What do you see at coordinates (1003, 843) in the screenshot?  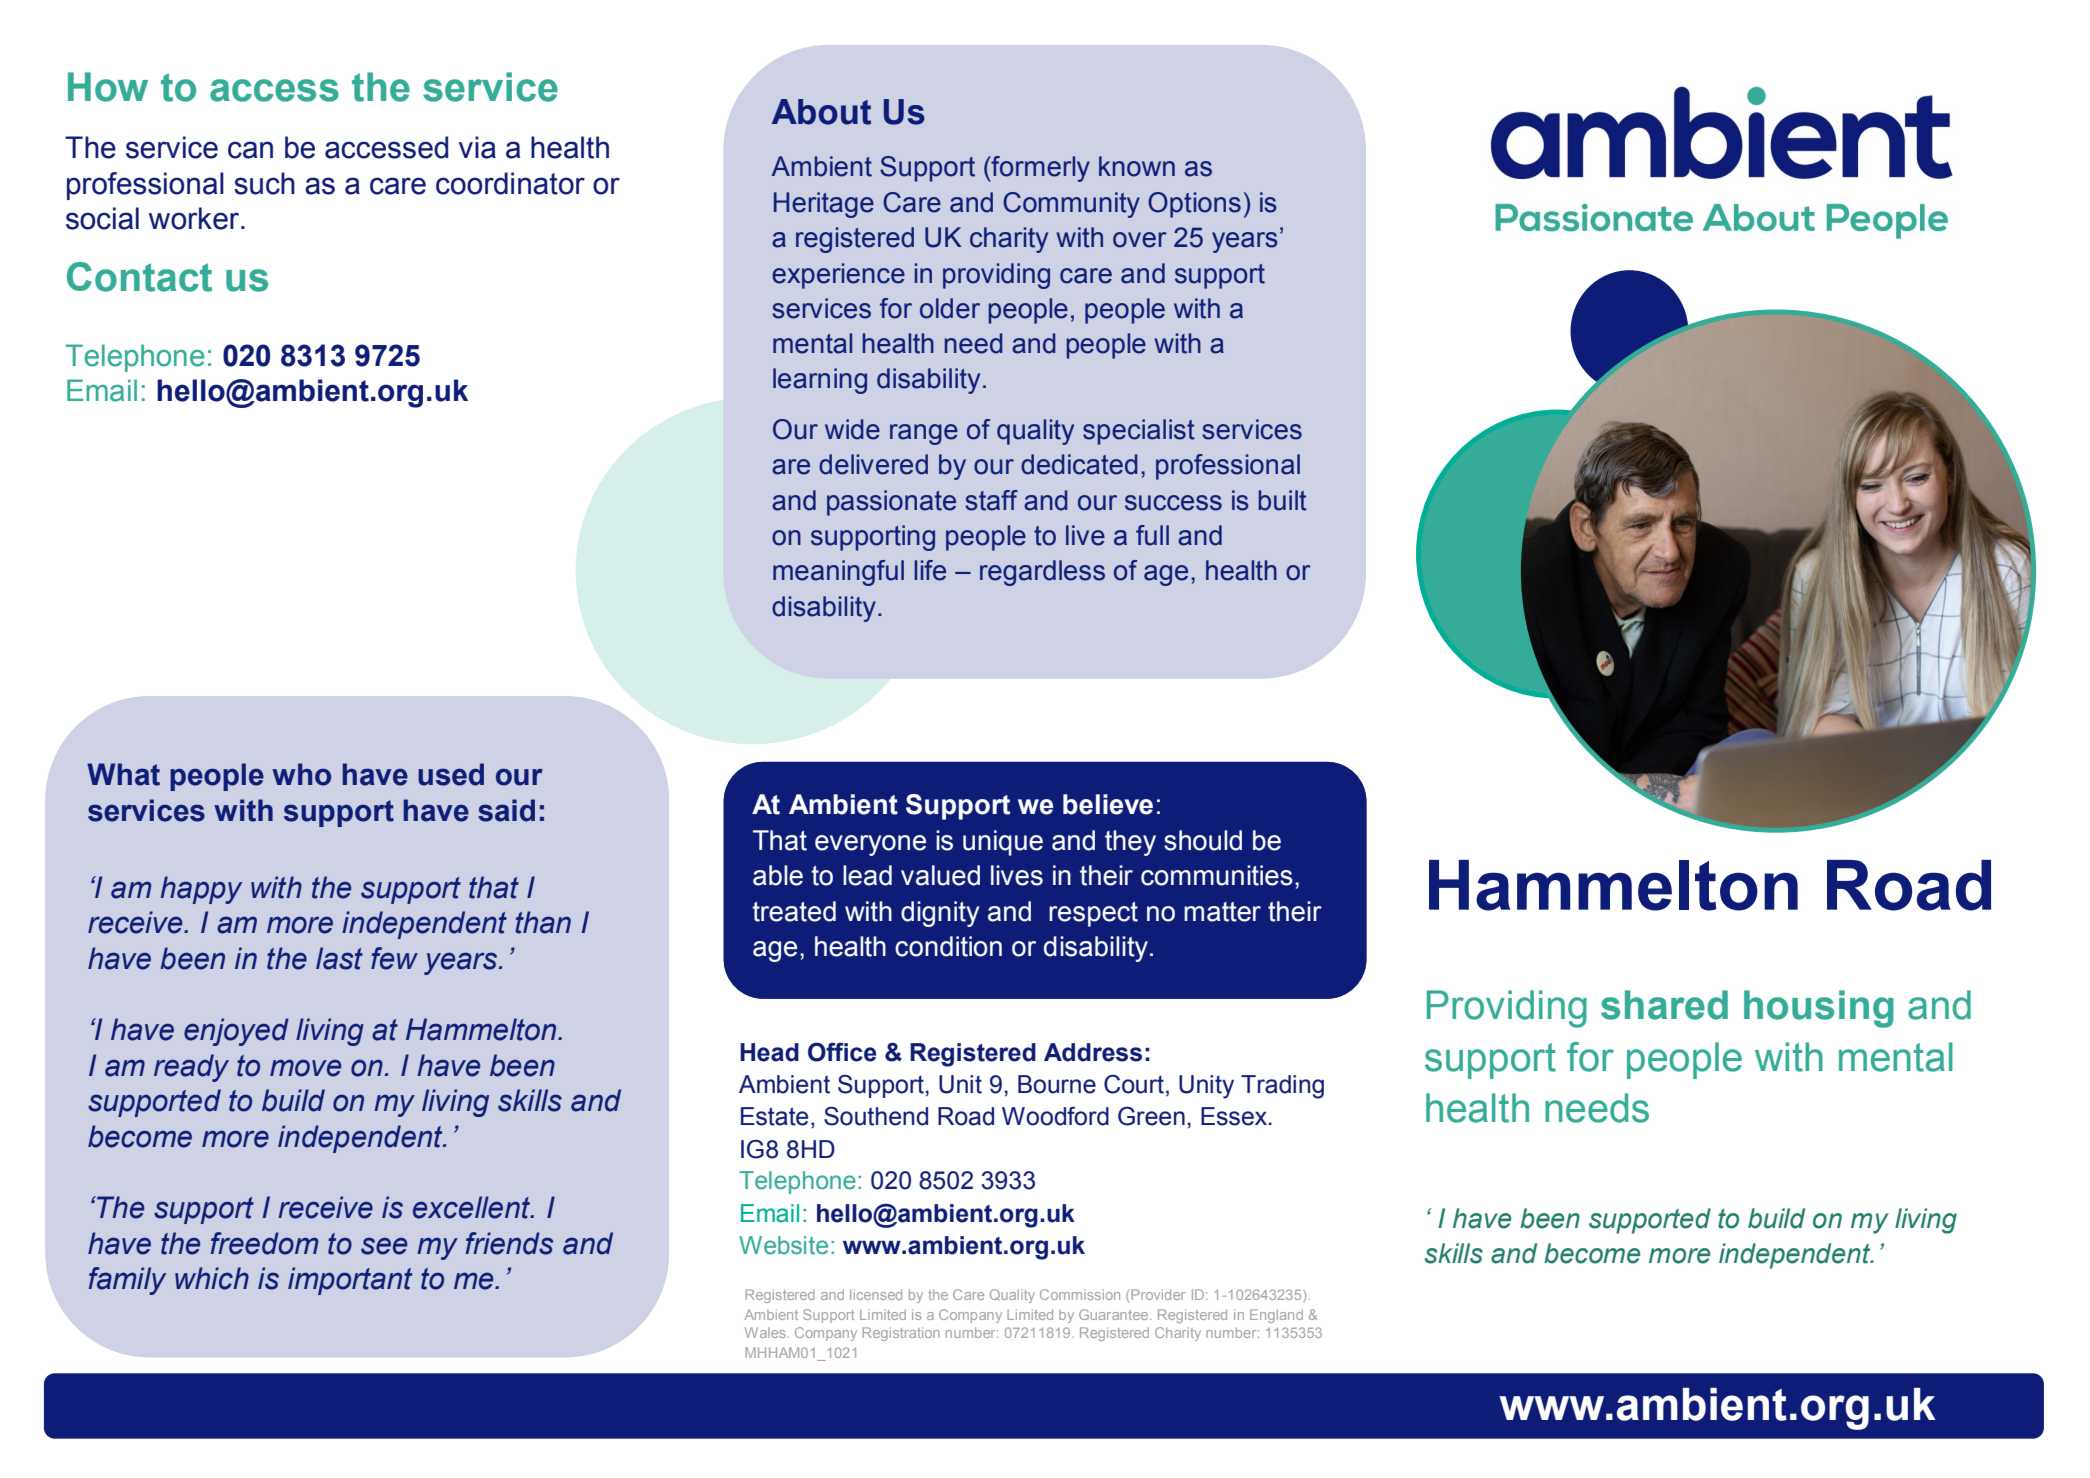 I see `unique` at bounding box center [1003, 843].
